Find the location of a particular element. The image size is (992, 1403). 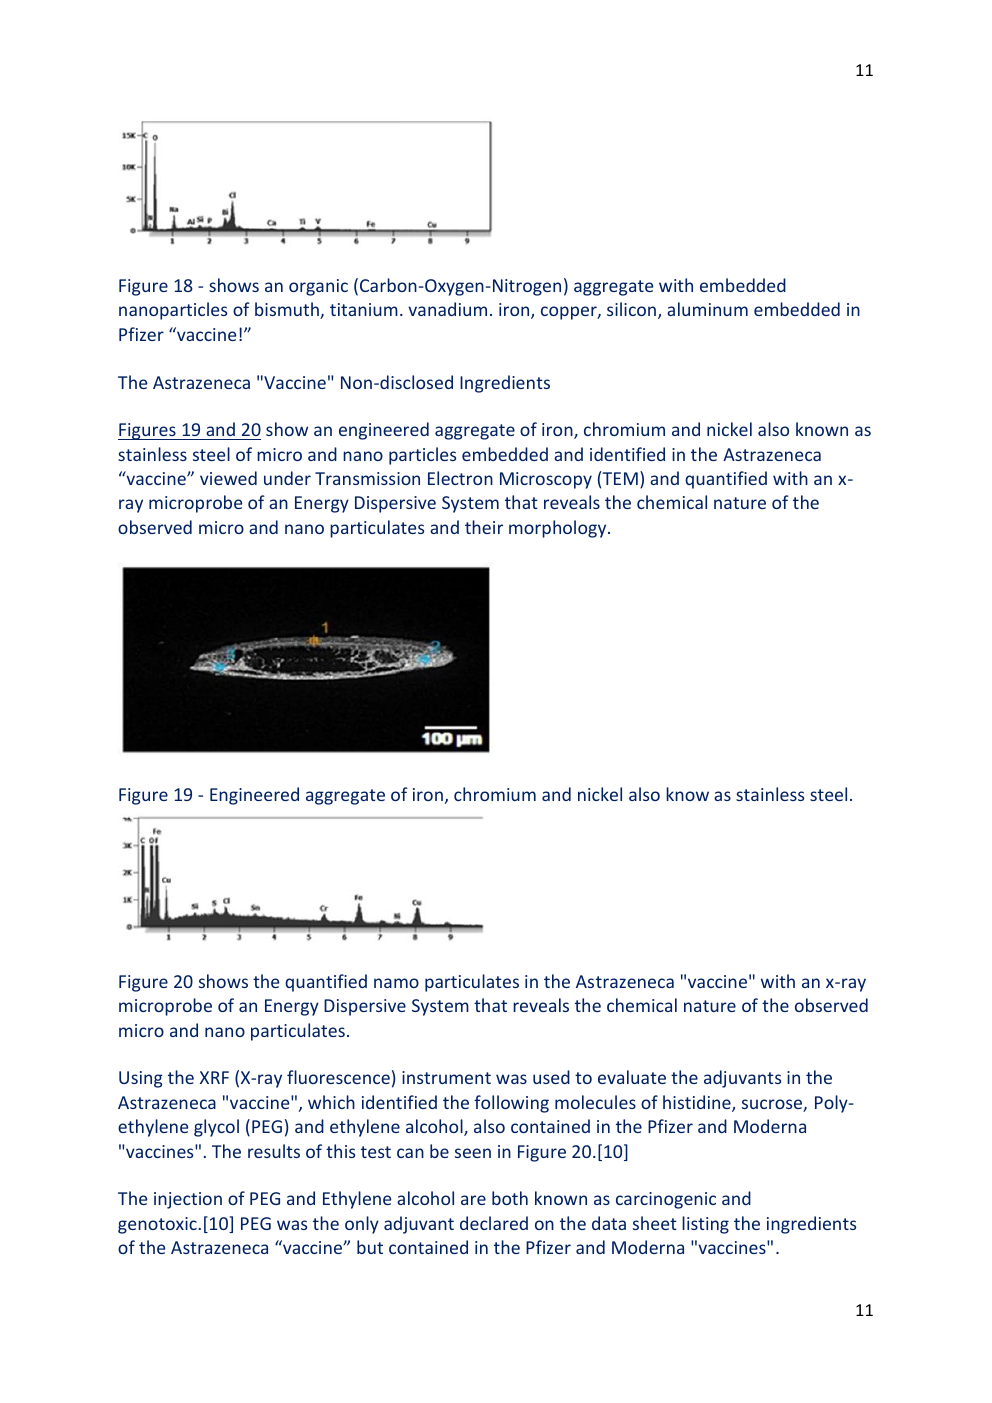

XRF is located at coordinates (214, 1077).
